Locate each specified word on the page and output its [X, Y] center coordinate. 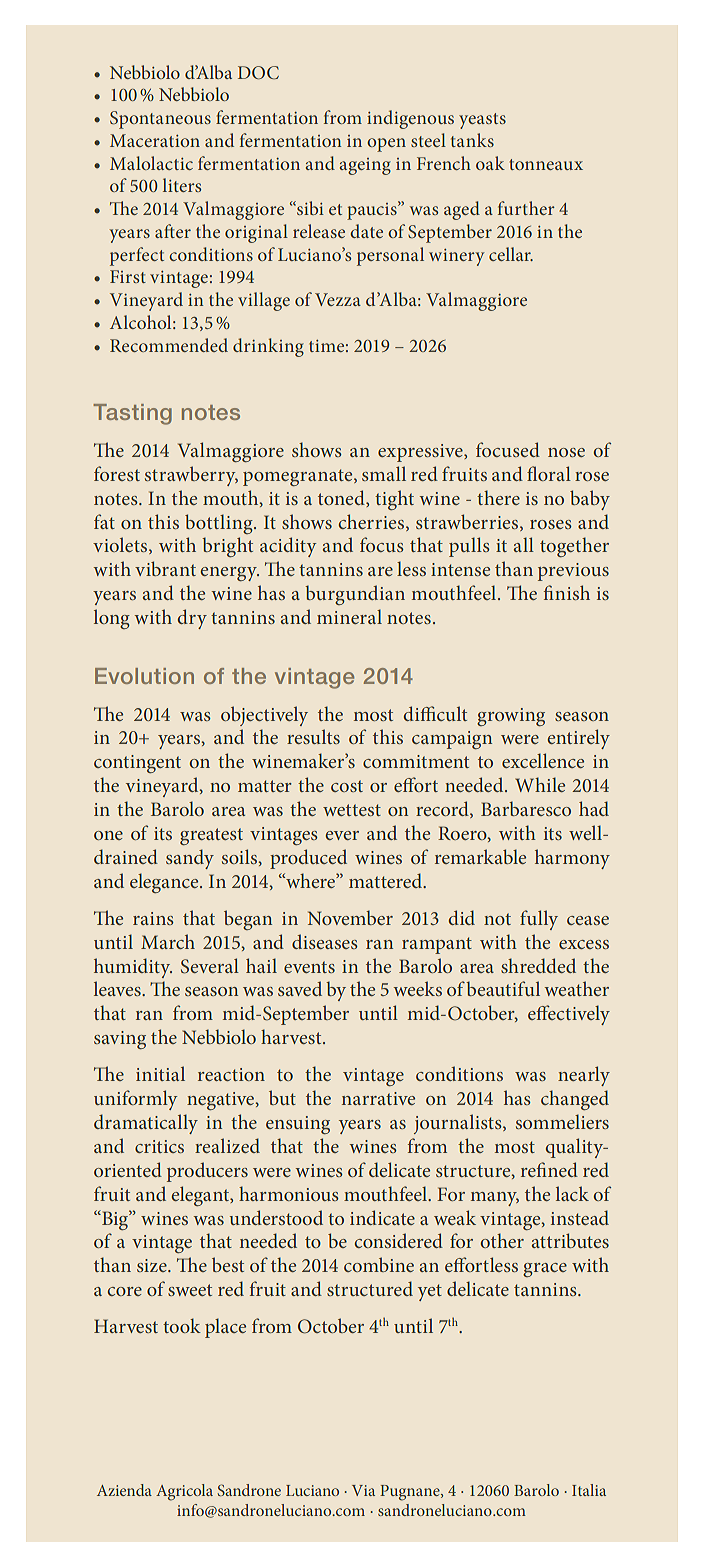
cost [347, 786]
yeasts [482, 121]
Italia [589, 1490]
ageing [365, 166]
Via [363, 1490]
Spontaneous [160, 120]
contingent [137, 764]
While [540, 784]
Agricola [184, 1492]
